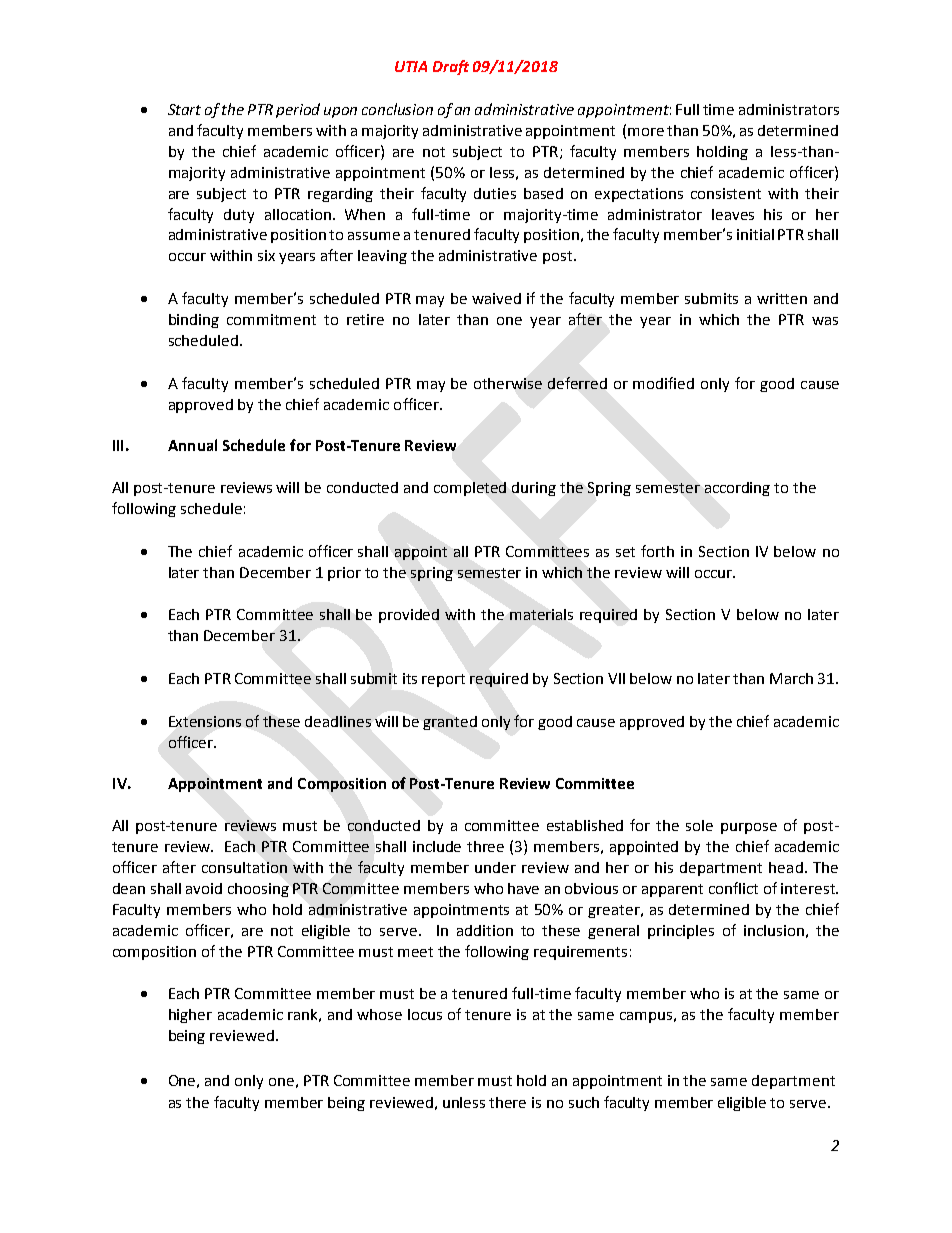  What do you see at coordinates (657, 551) in the screenshot?
I see `forth` at bounding box center [657, 551].
